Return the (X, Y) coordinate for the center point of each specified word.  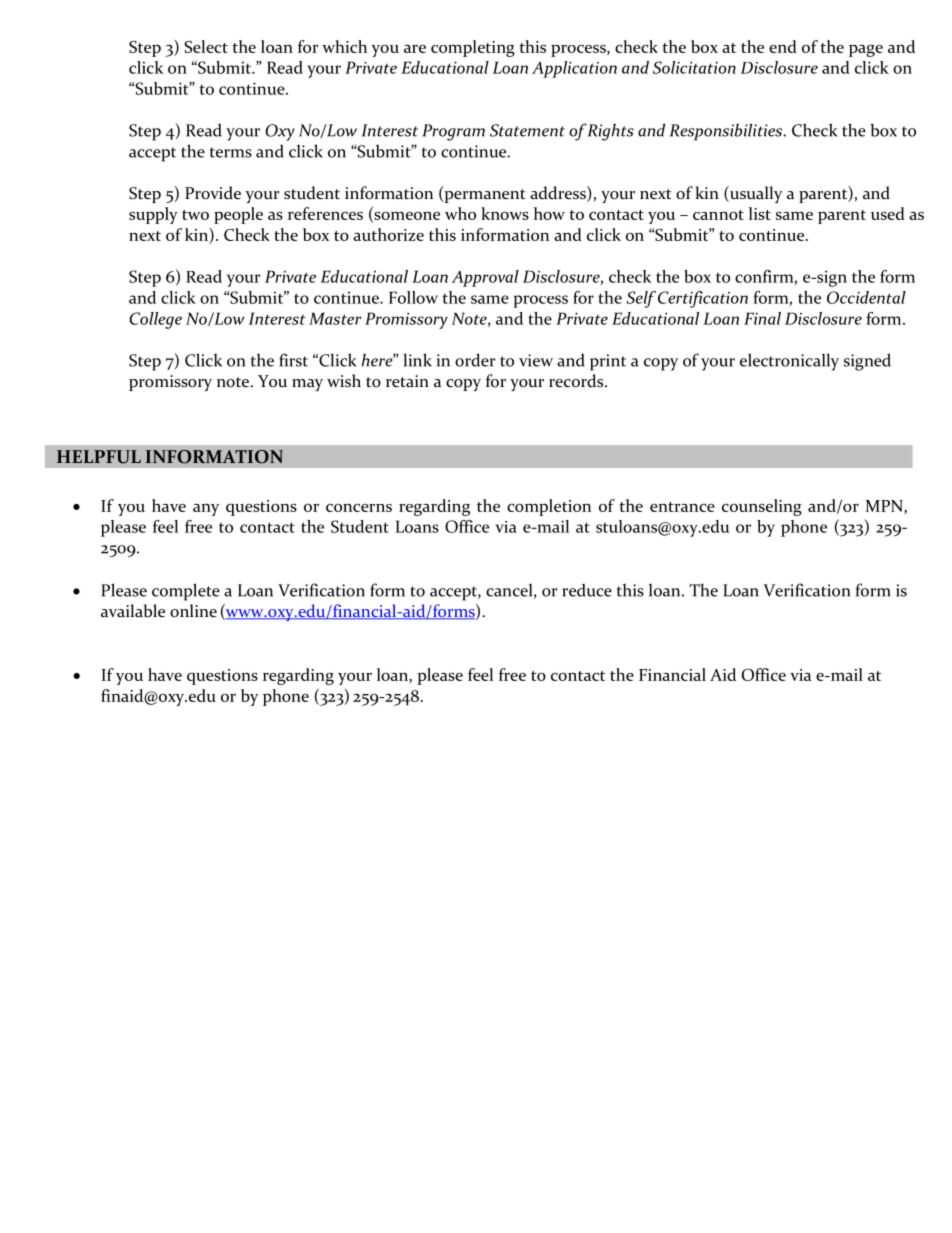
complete (186, 592)
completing (473, 48)
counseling (762, 507)
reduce (587, 590)
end (783, 46)
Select (206, 46)
